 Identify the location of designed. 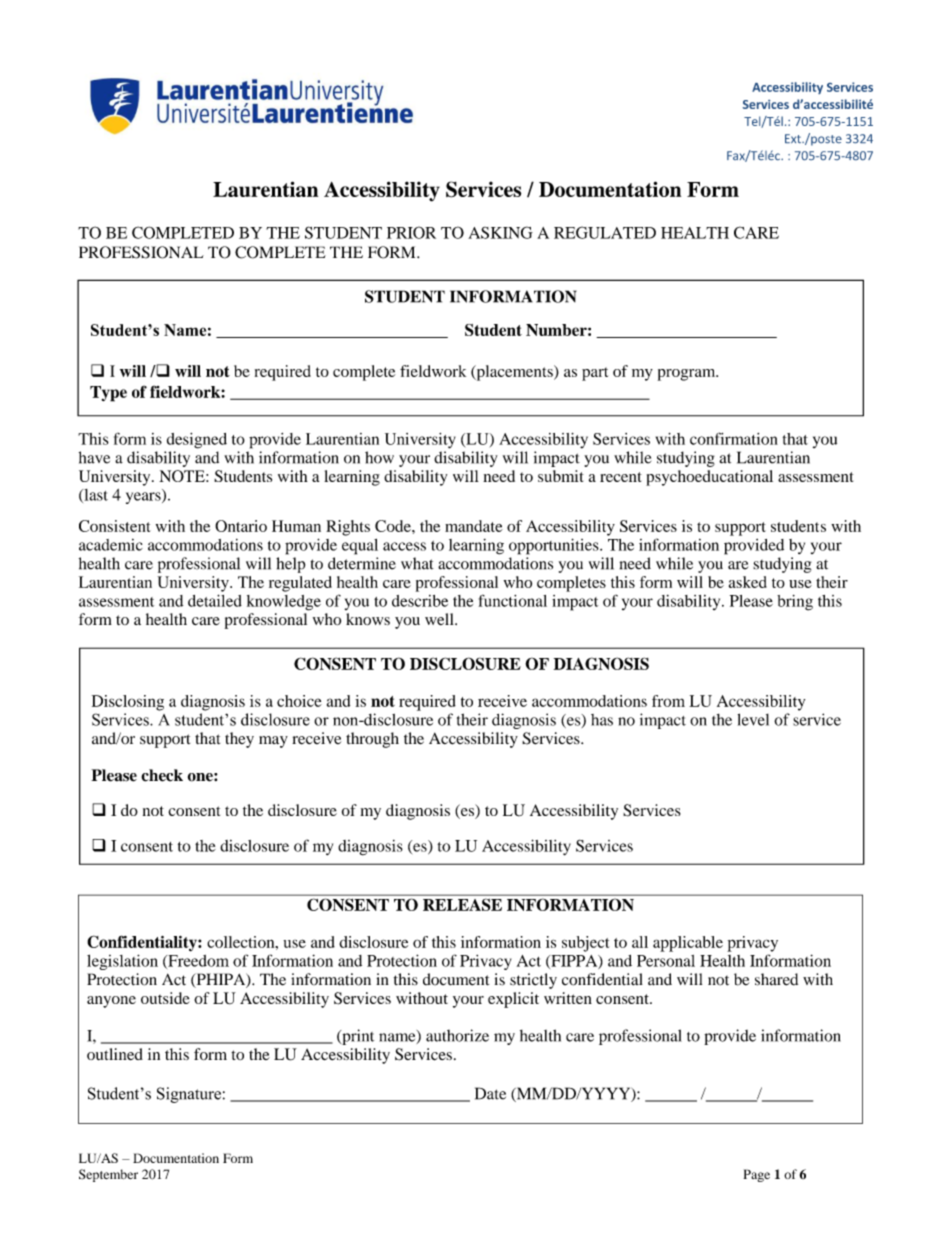
(197, 441).
